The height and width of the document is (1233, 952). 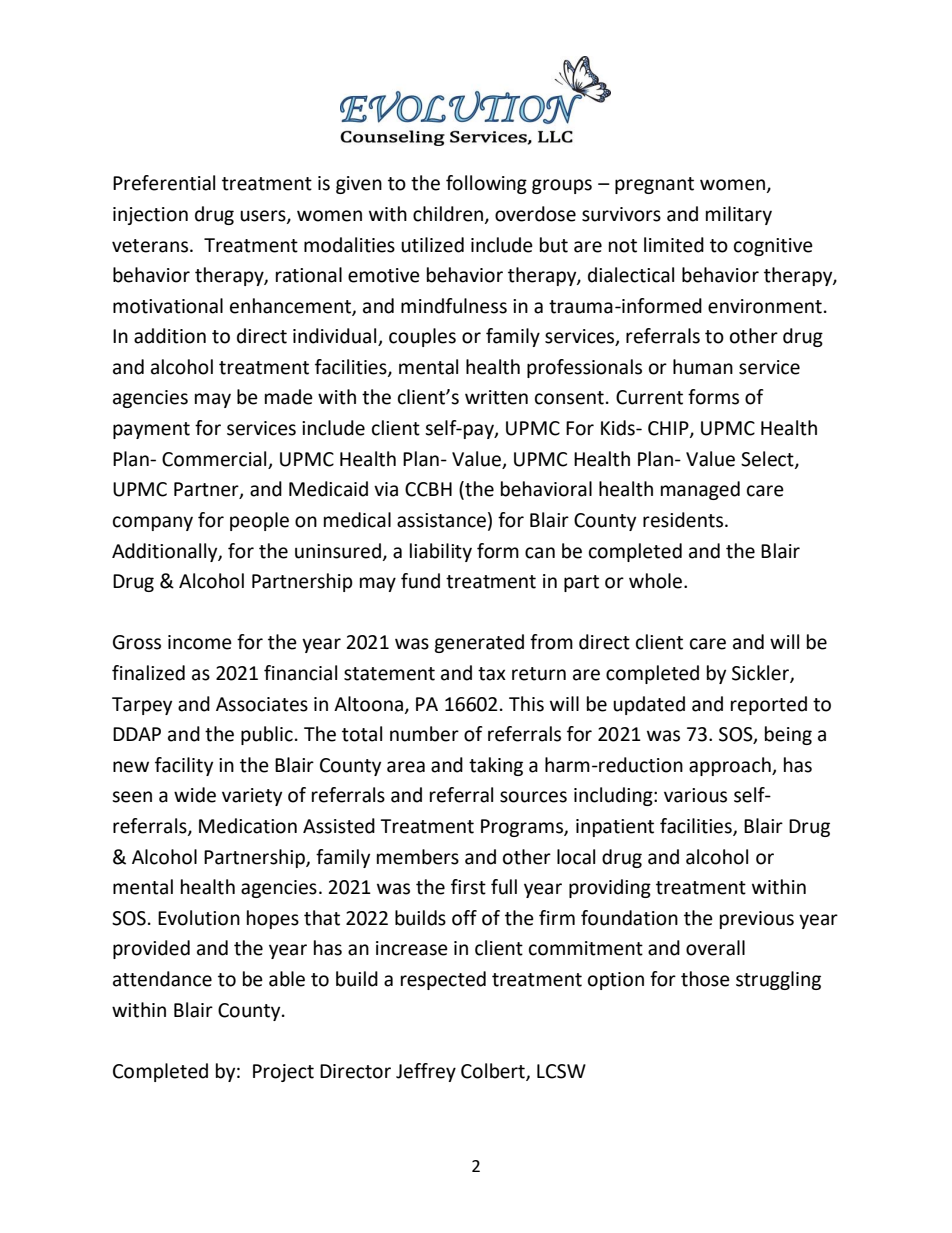 I want to click on managed, so click(x=700, y=490).
